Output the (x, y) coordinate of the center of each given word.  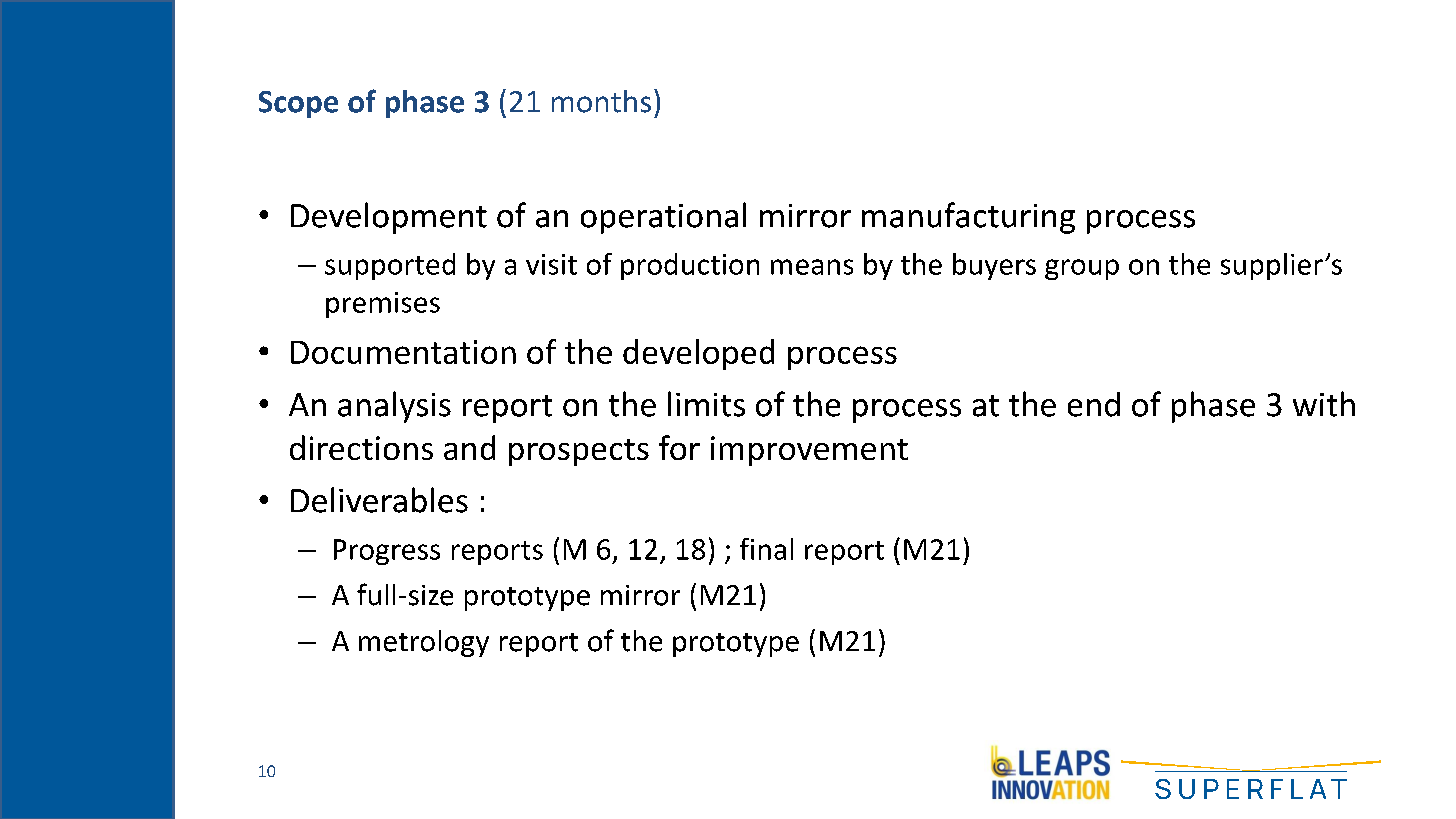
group (1082, 269)
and (469, 447)
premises (383, 305)
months (601, 101)
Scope (298, 104)
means (812, 267)
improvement (809, 451)
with (1324, 404)
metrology (424, 643)
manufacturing (968, 218)
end (1094, 404)
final (766, 549)
